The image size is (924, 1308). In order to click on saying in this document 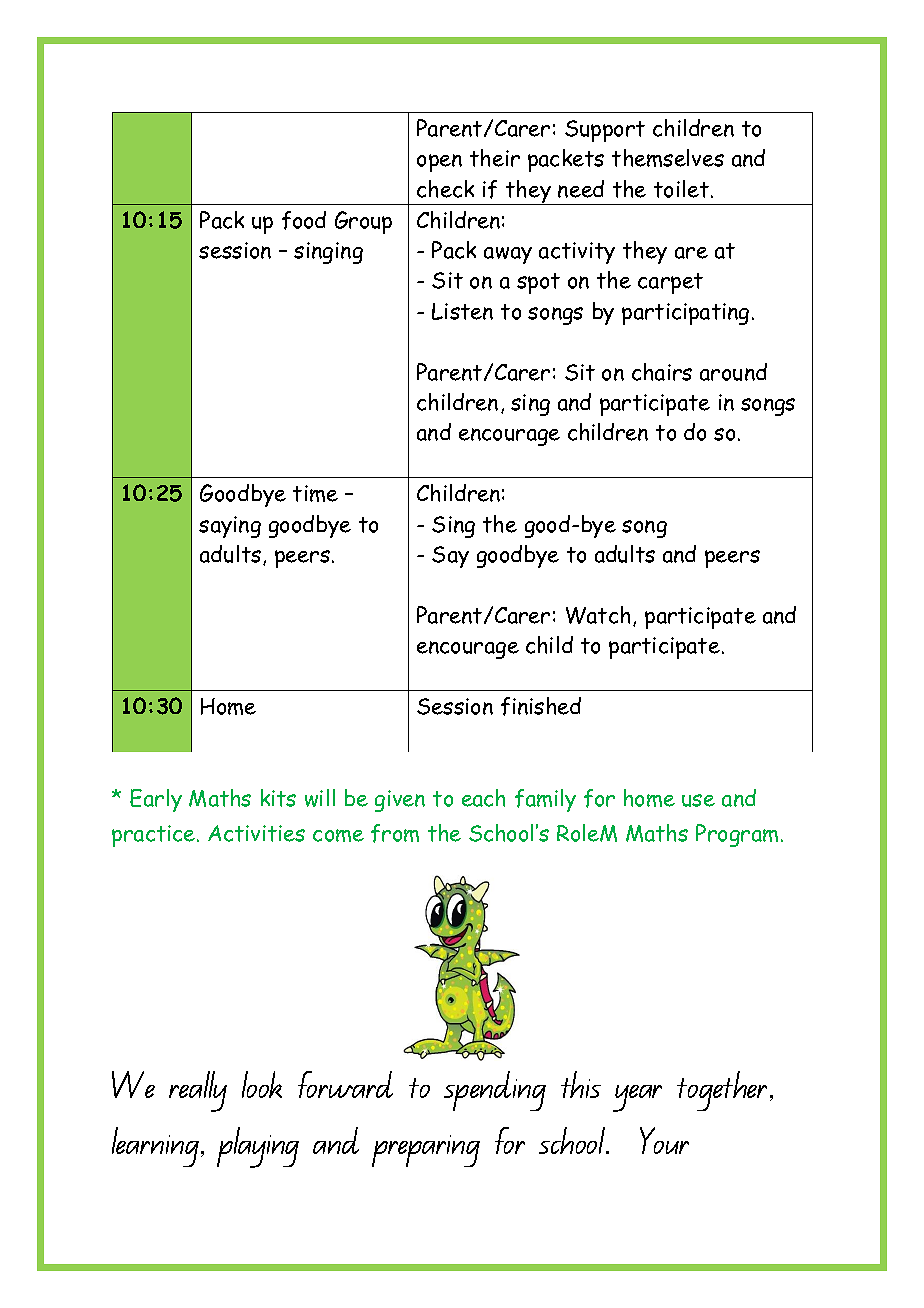, I will do `click(230, 527)`.
